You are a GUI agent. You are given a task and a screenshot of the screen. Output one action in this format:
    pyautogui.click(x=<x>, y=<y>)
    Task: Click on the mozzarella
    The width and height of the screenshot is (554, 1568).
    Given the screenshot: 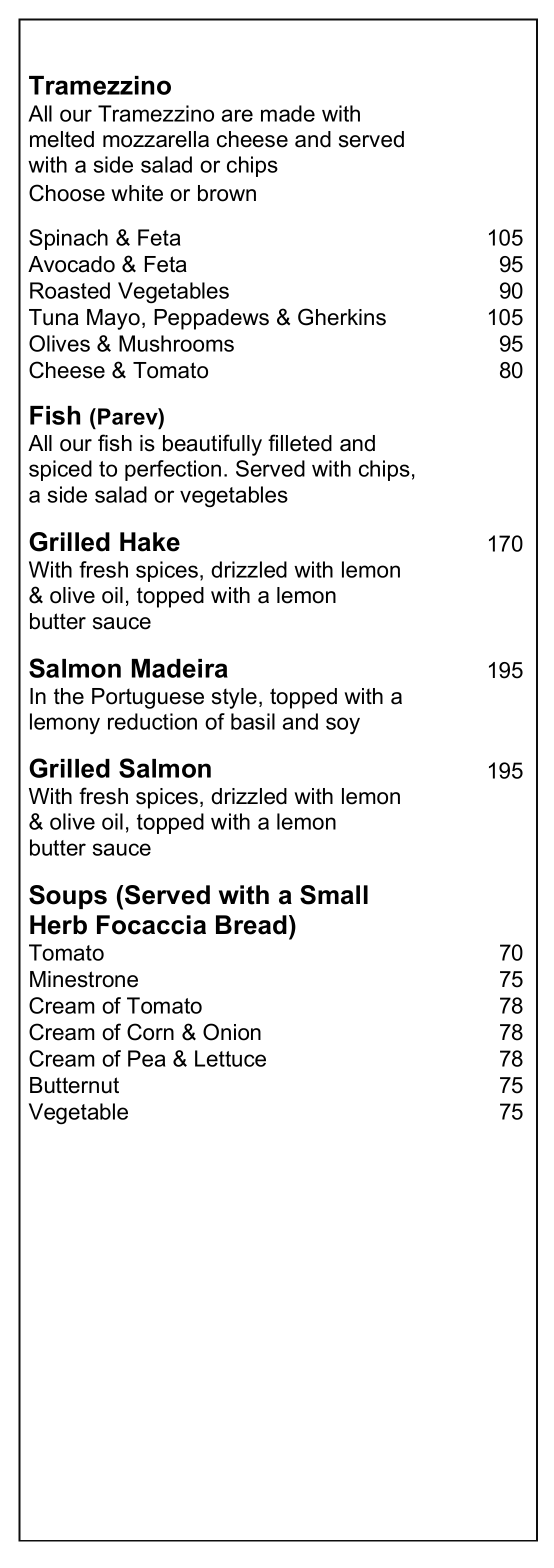 What is the action you would take?
    pyautogui.click(x=156, y=139)
